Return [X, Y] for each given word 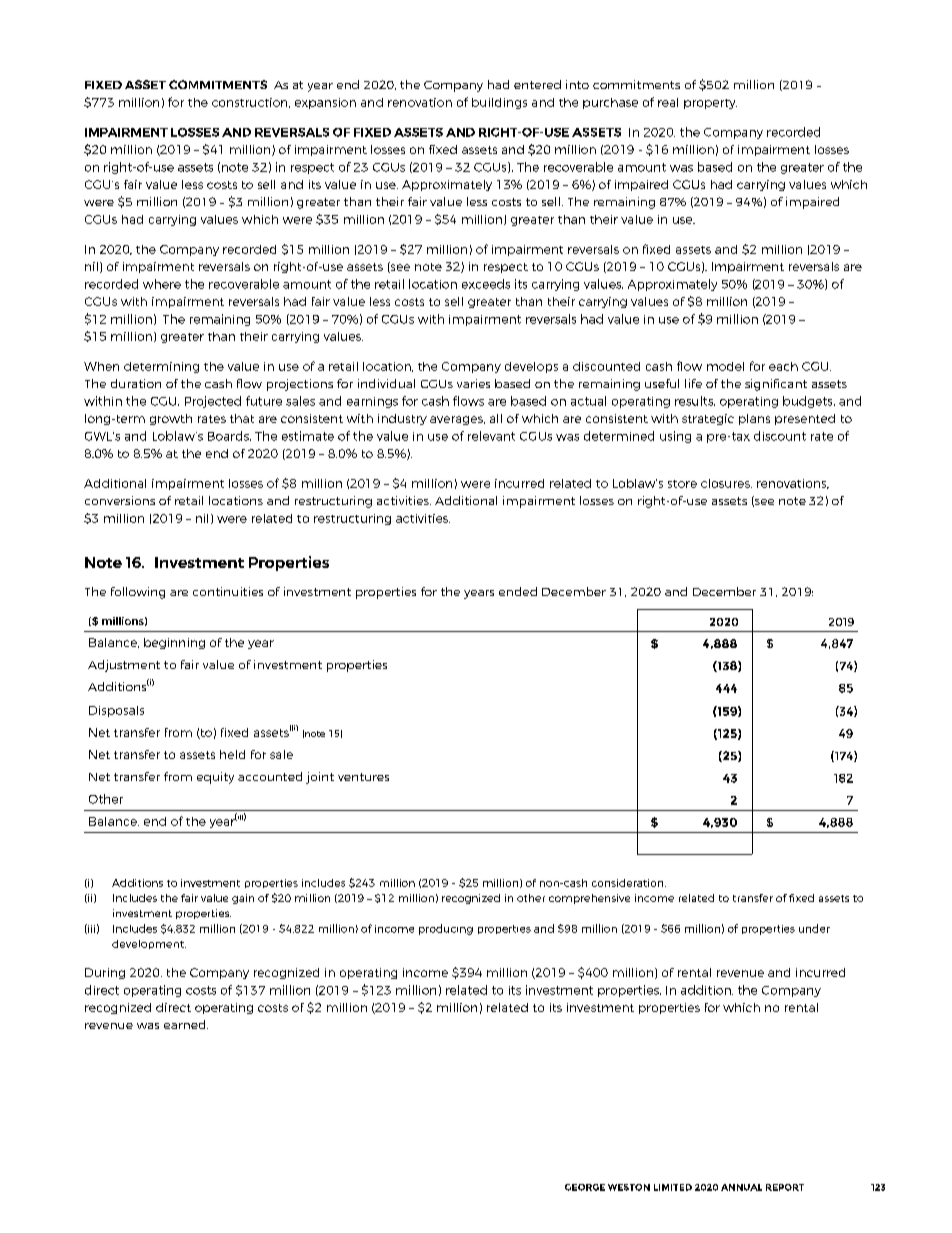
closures [726, 483]
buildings [499, 103]
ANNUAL [741, 1187]
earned [186, 1024]
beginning [174, 643]
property [710, 104]
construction [251, 103]
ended [518, 591]
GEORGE [585, 1187]
